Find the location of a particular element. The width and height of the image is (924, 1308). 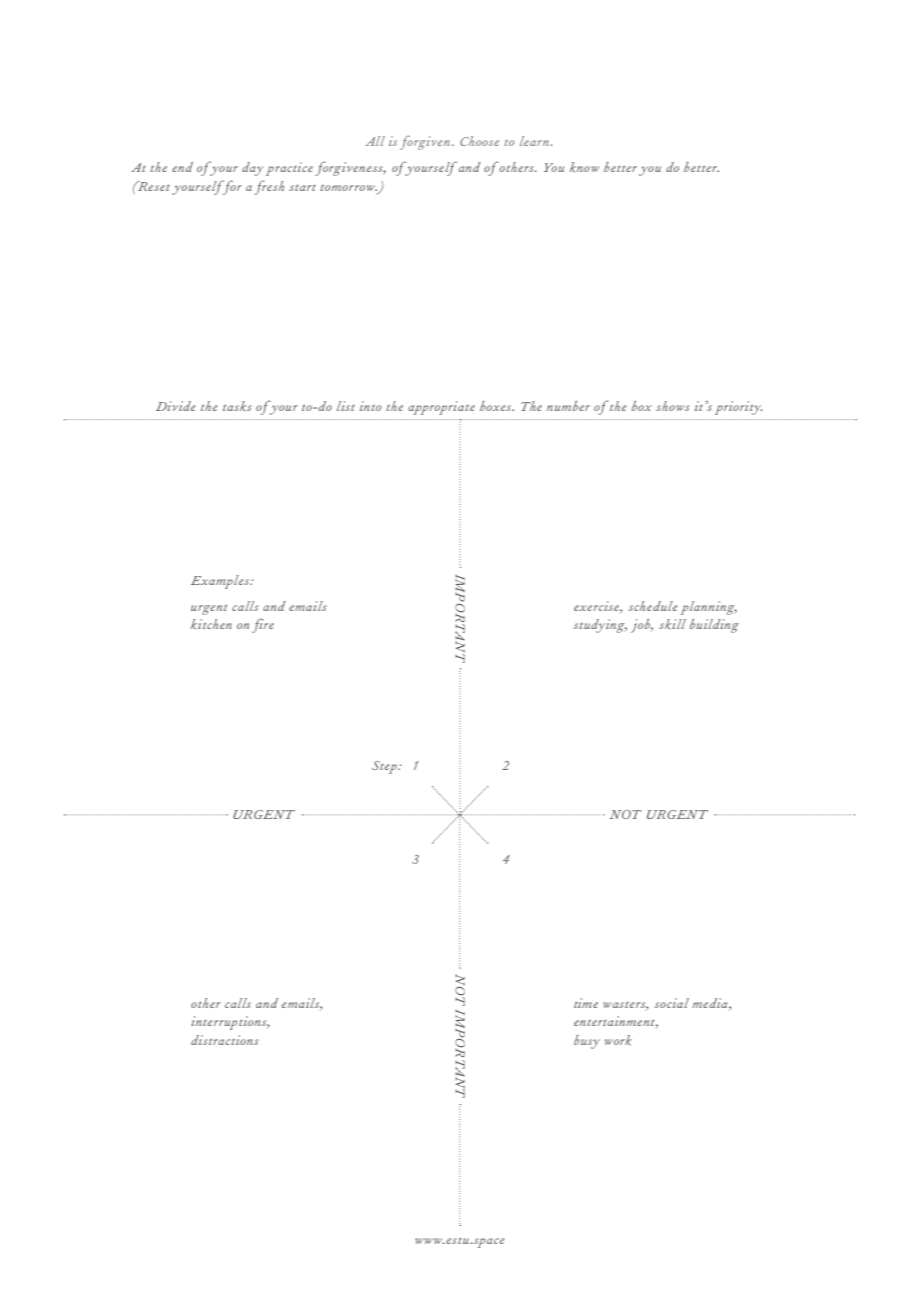

know is located at coordinates (584, 167).
